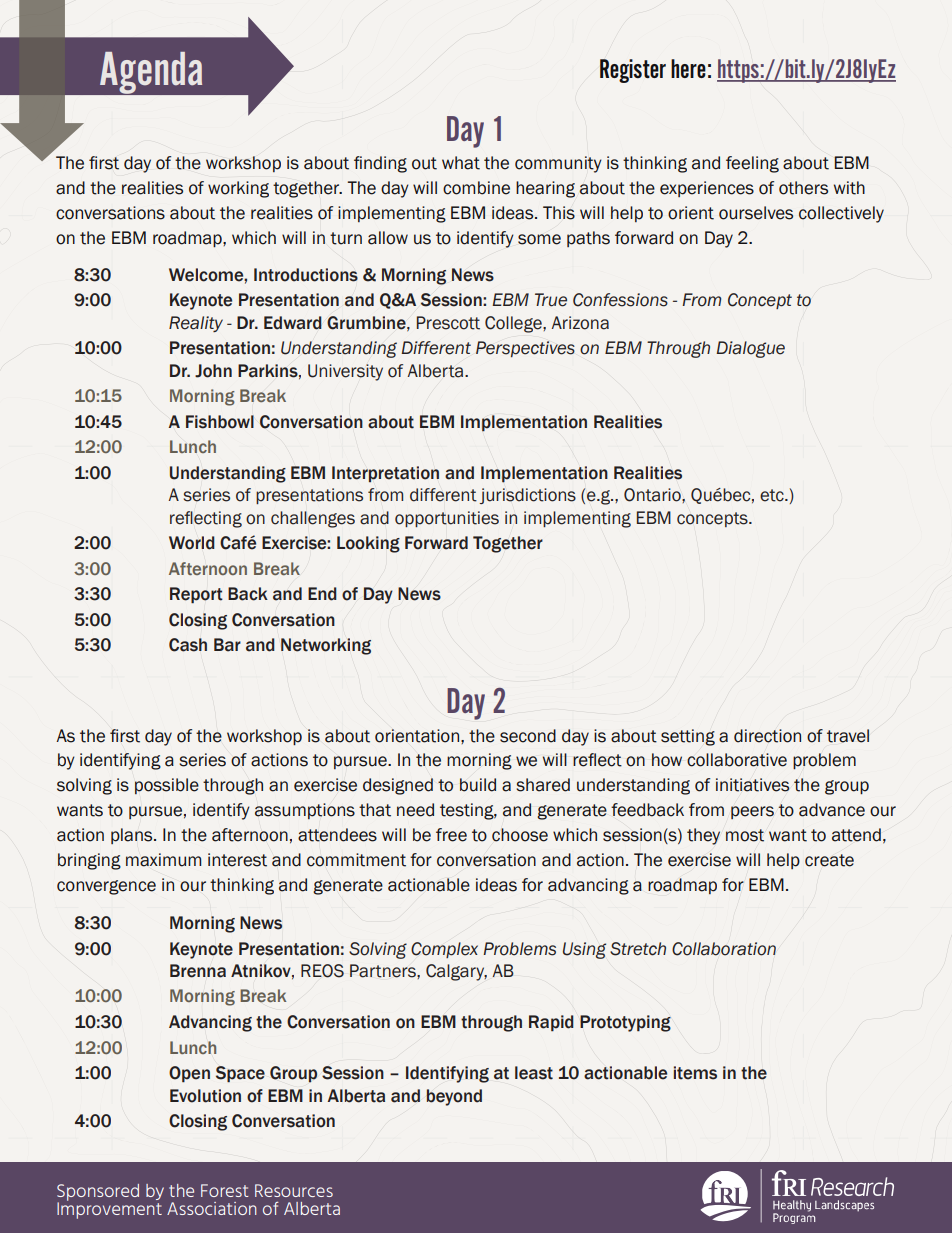 This image has height=1233, width=952. I want to click on items, so click(695, 1073).
